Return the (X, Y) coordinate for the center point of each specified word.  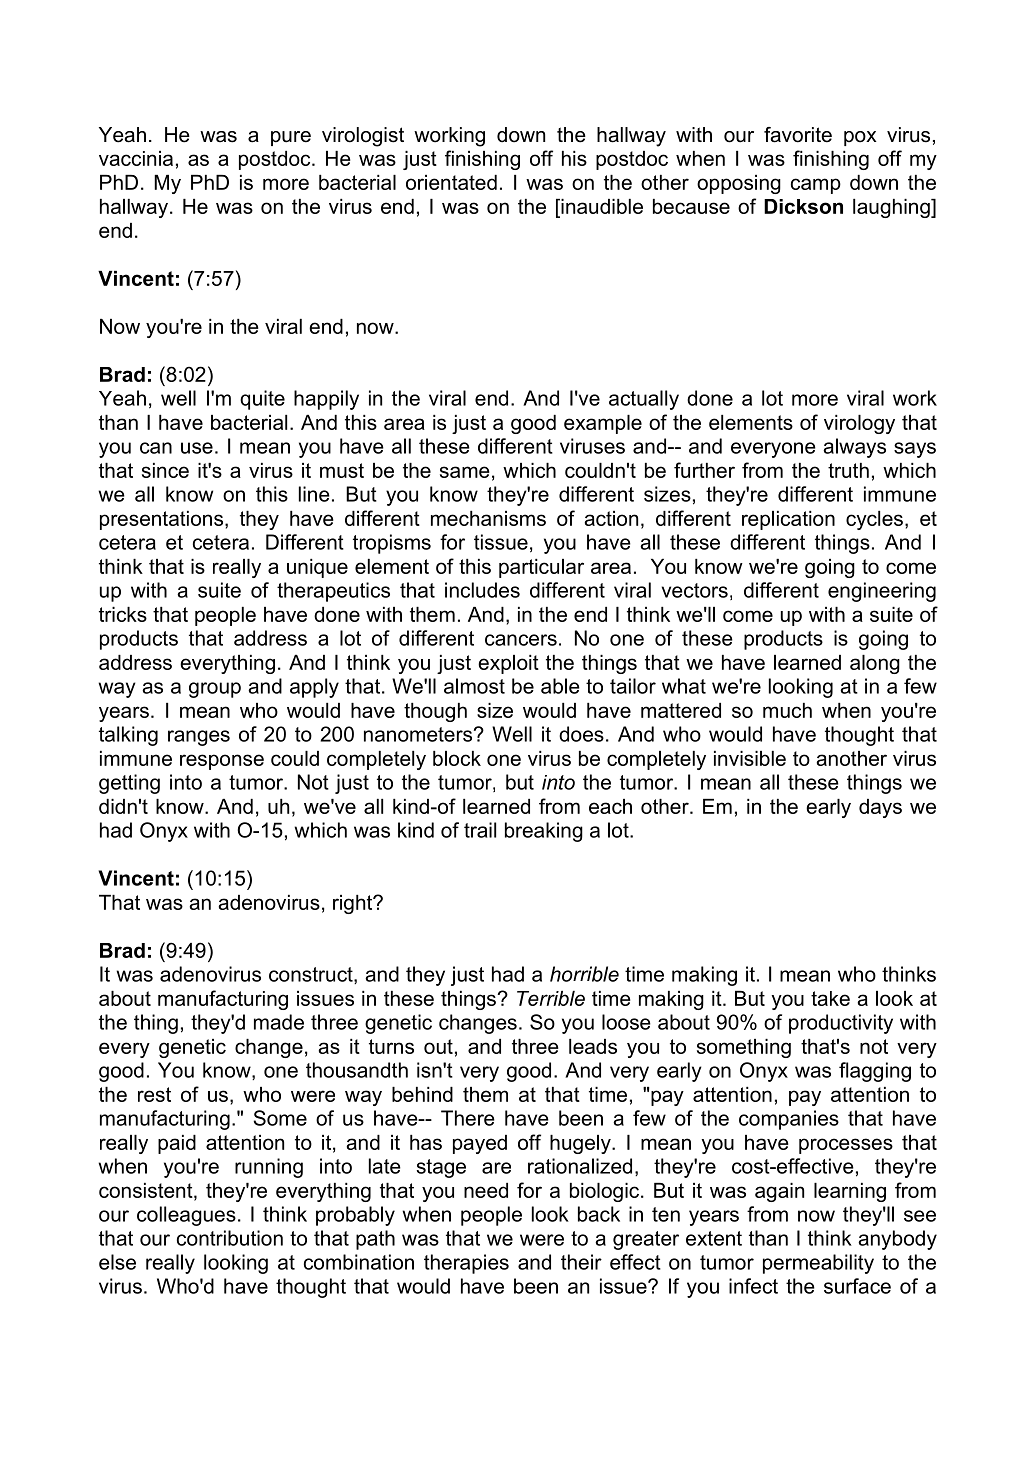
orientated (451, 182)
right (354, 904)
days (880, 808)
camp (816, 186)
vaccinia (136, 158)
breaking (544, 832)
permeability (818, 1264)
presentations (163, 520)
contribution (230, 1238)
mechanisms (488, 518)
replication (788, 520)
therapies (466, 1264)
